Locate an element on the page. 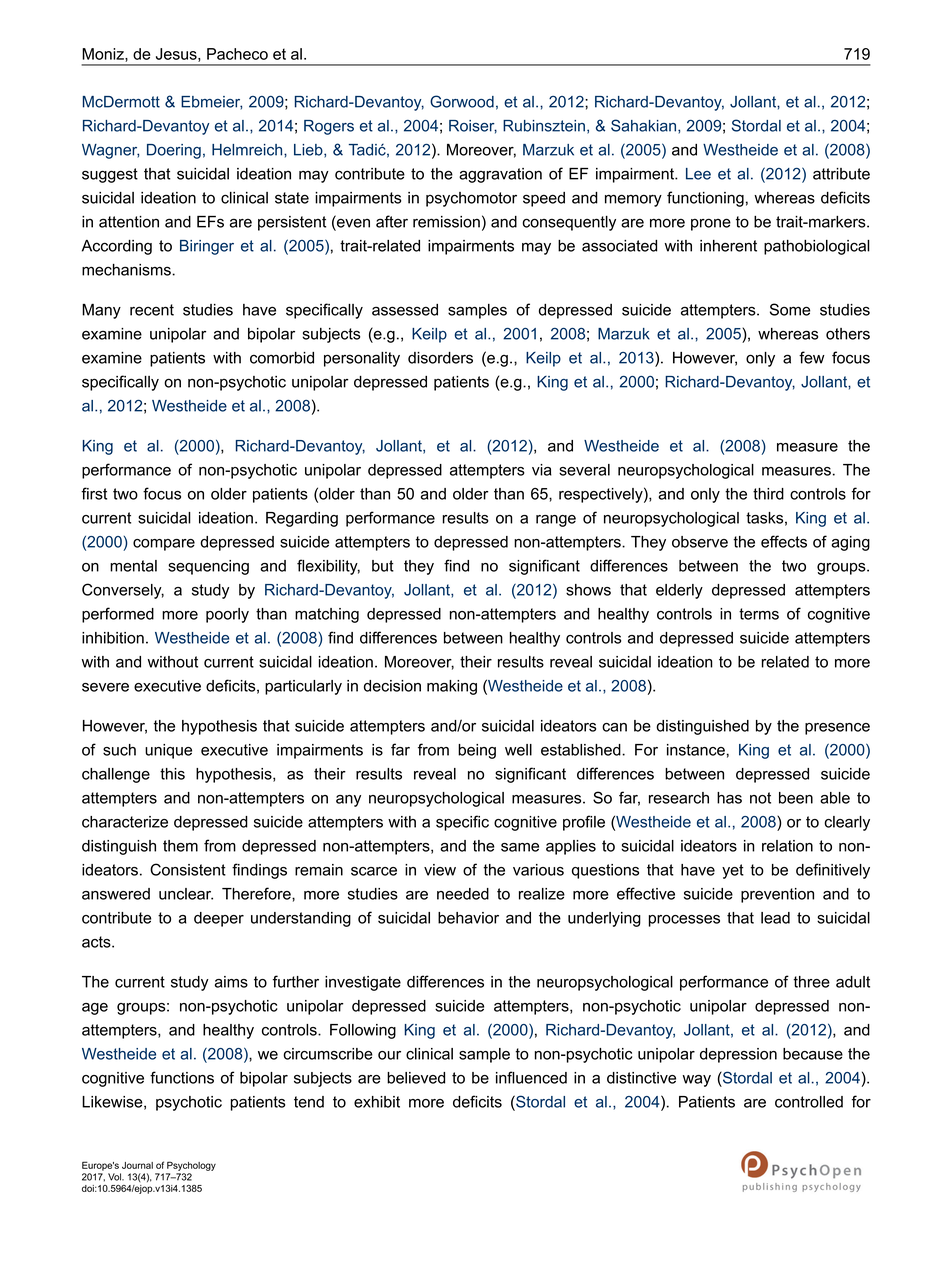 Image resolution: width=952 pixels, height=1270 pixels. unclear is located at coordinates (186, 894).
